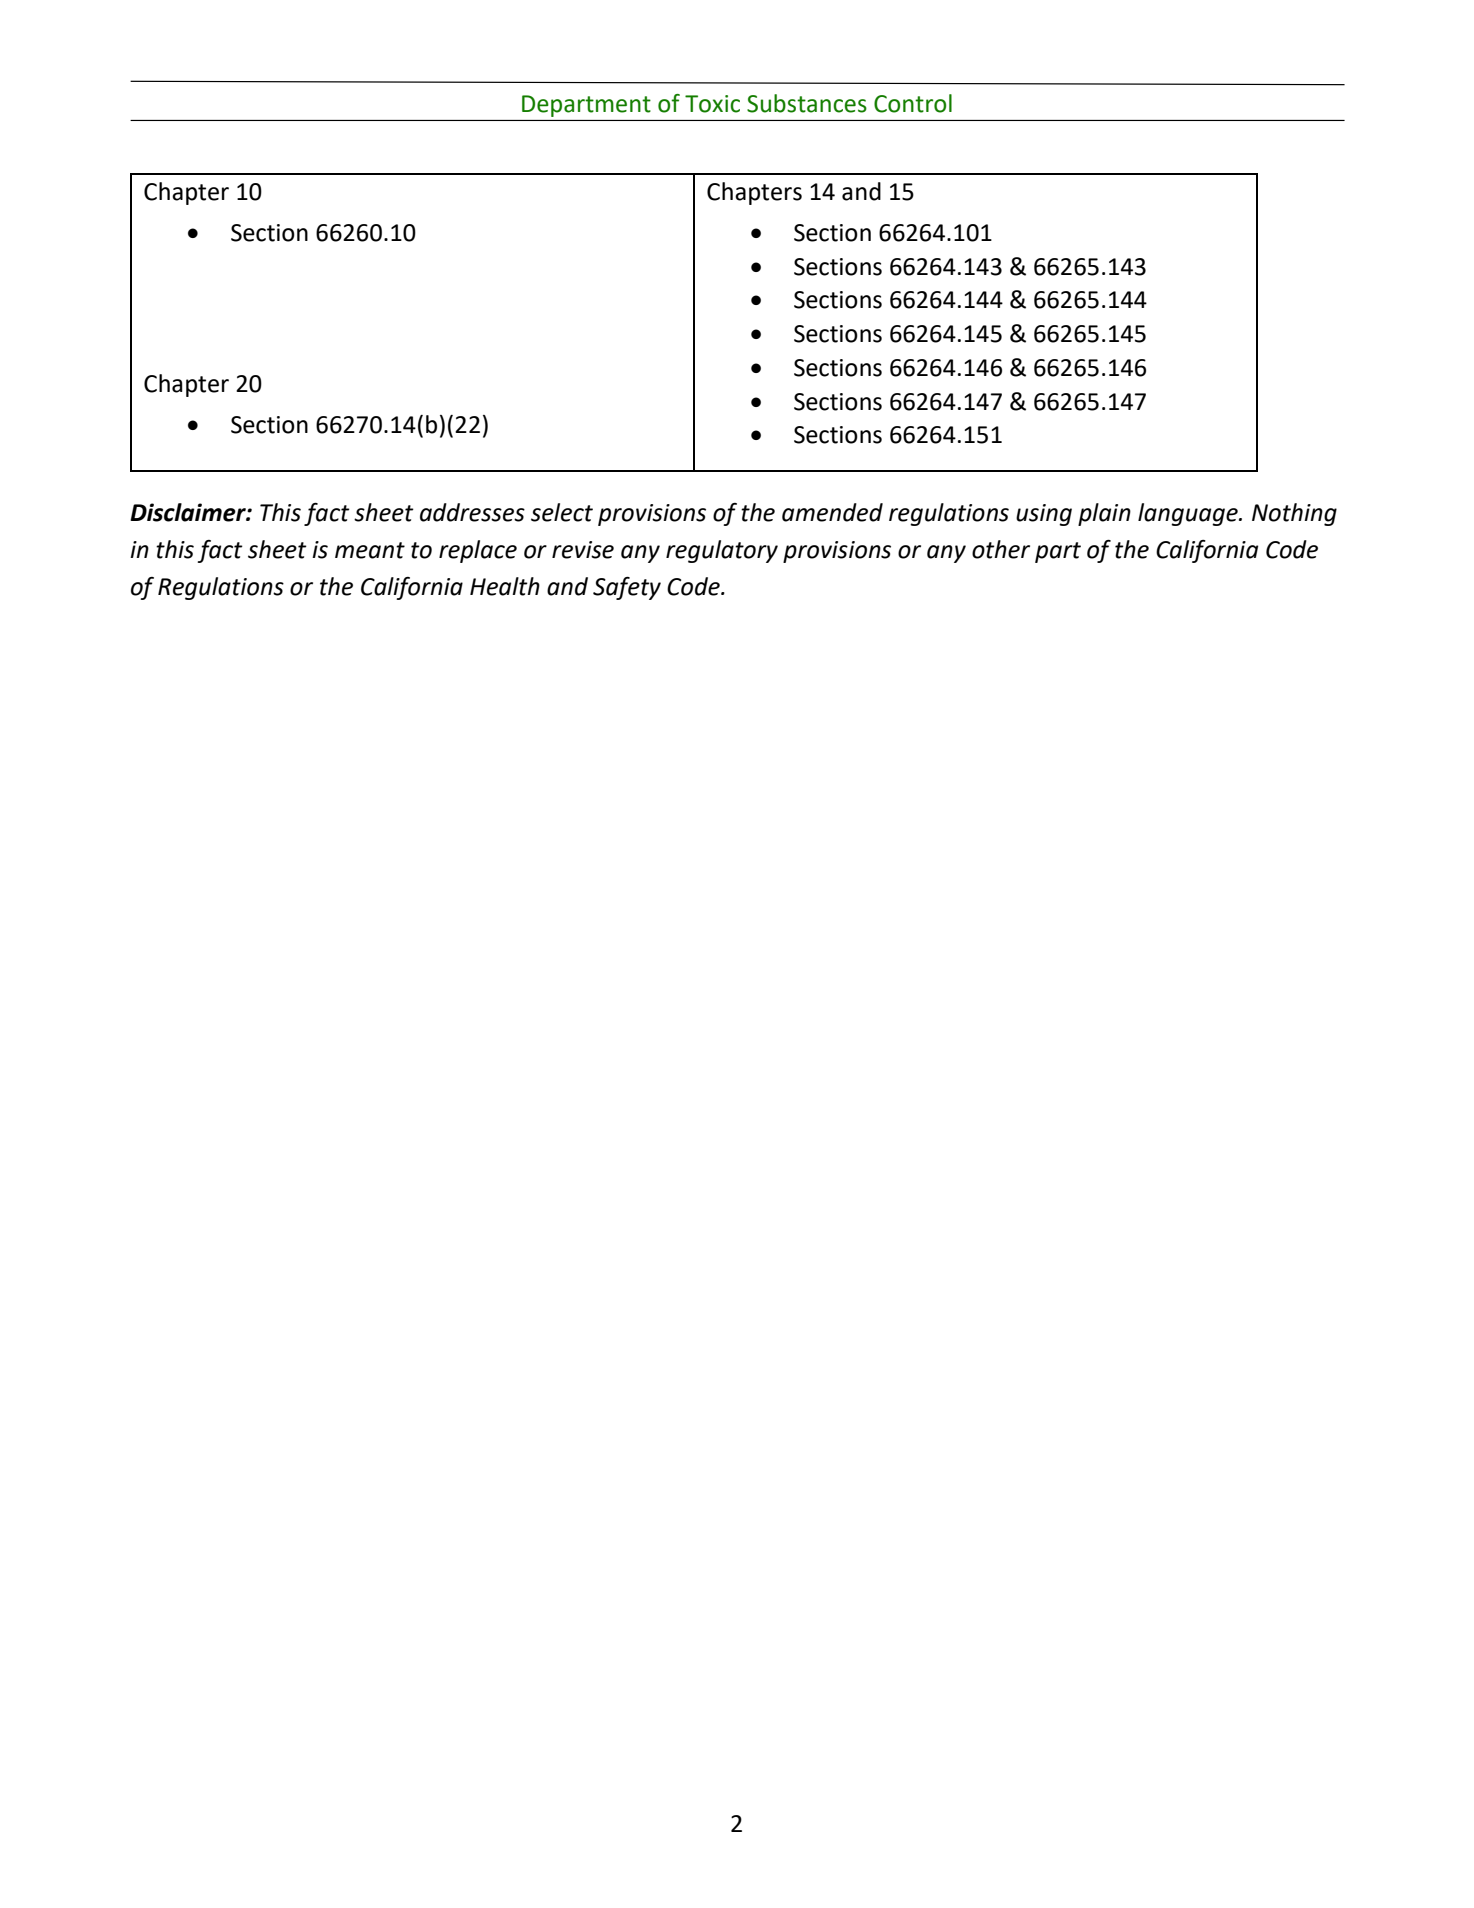 The height and width of the screenshot is (1908, 1474). Describe the element at coordinates (807, 103) in the screenshot. I see `Substances` at that location.
